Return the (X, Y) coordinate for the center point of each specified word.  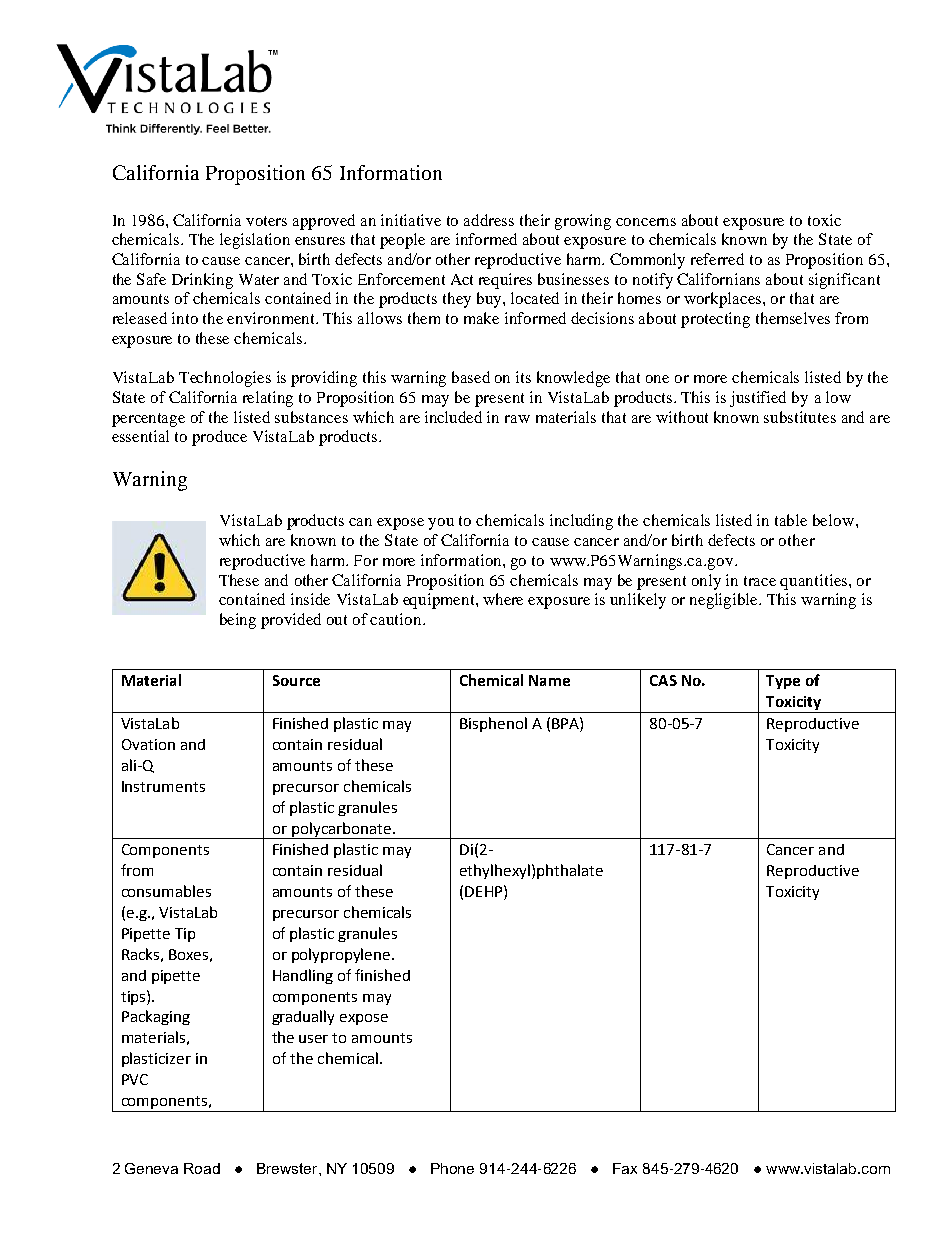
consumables (166, 891)
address (489, 220)
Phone (452, 1168)
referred (717, 259)
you (441, 524)
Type (783, 682)
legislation (255, 241)
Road (202, 1168)
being (238, 621)
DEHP (485, 891)
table (791, 520)
